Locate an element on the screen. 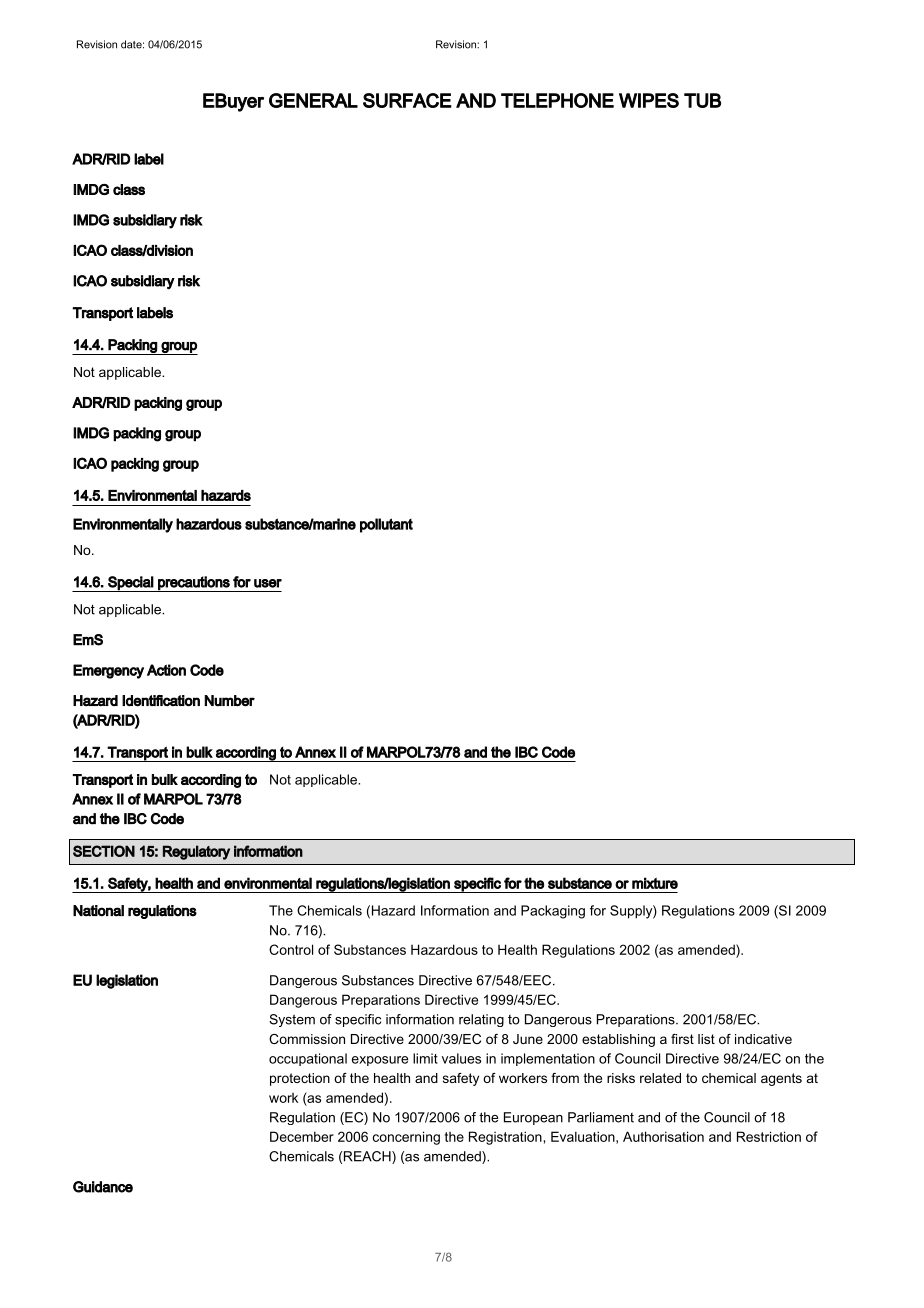 This screenshot has height=1308, width=924. TUB is located at coordinates (702, 100).
